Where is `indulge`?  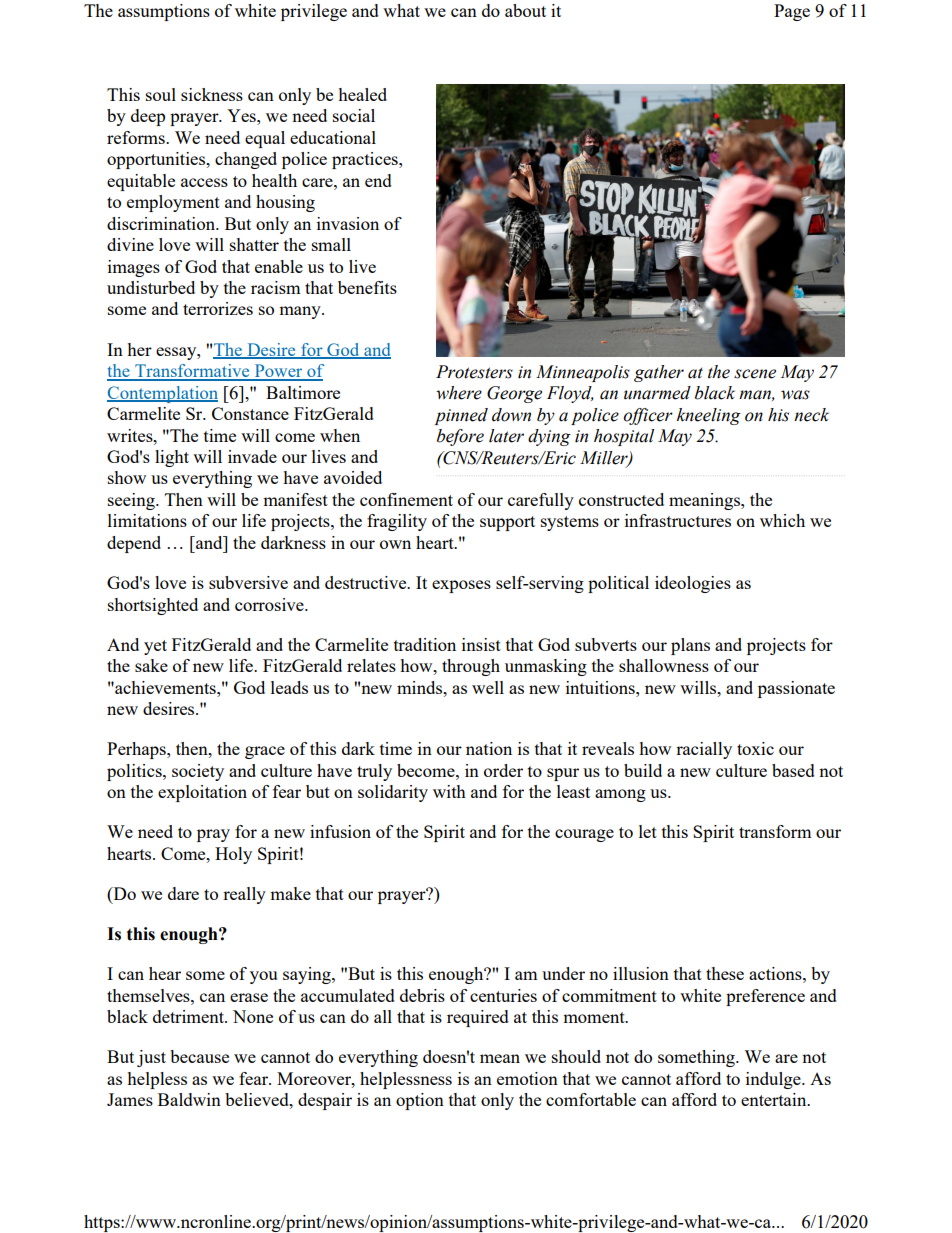
indulge is located at coordinates (774, 1080).
